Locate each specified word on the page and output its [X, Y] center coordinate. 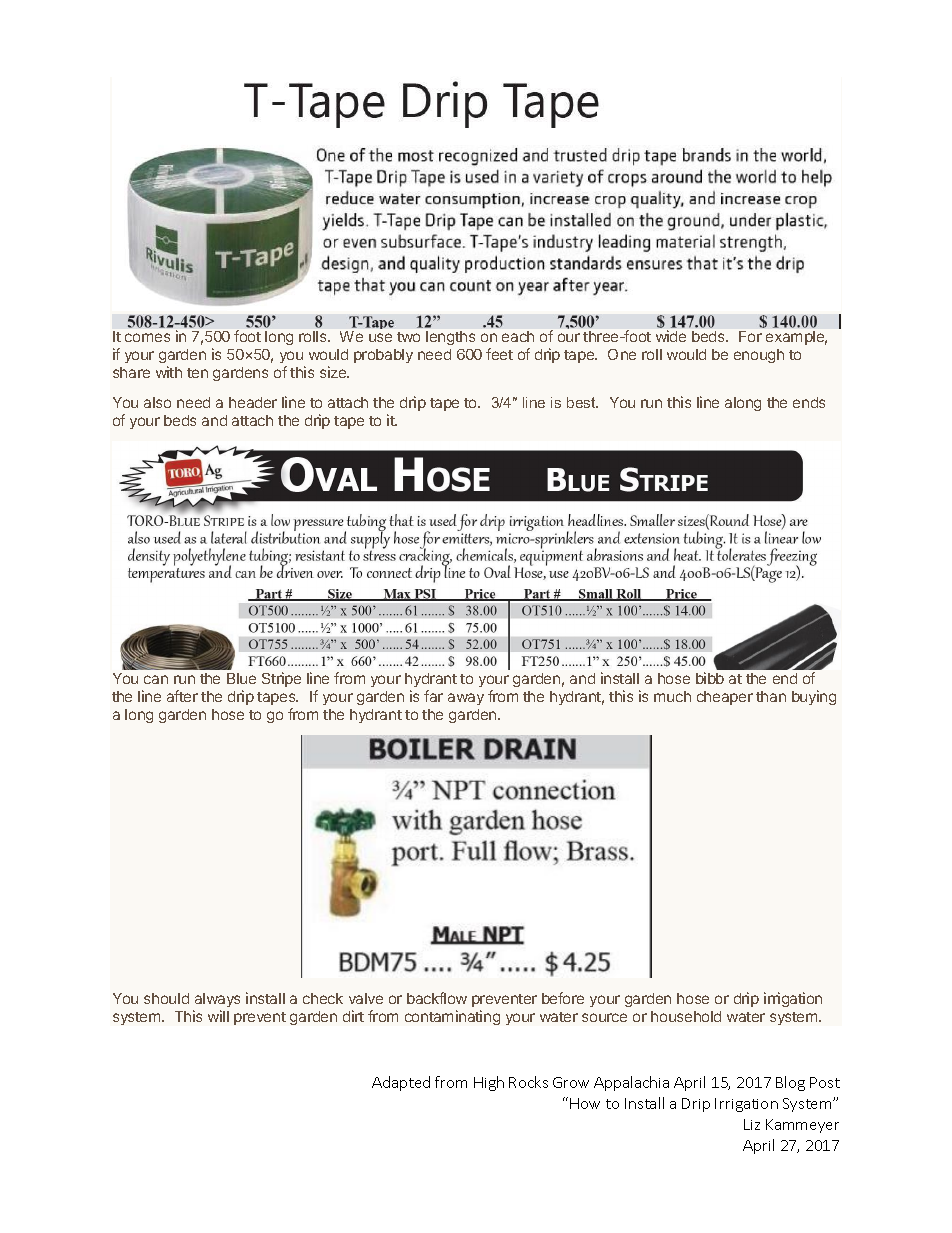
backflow [437, 998]
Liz [752, 1124]
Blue [241, 678]
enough [759, 356]
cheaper [725, 698]
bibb [710, 678]
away [466, 699]
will [218, 1016]
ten [197, 373]
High [489, 1083]
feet [499, 354]
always [217, 1000]
